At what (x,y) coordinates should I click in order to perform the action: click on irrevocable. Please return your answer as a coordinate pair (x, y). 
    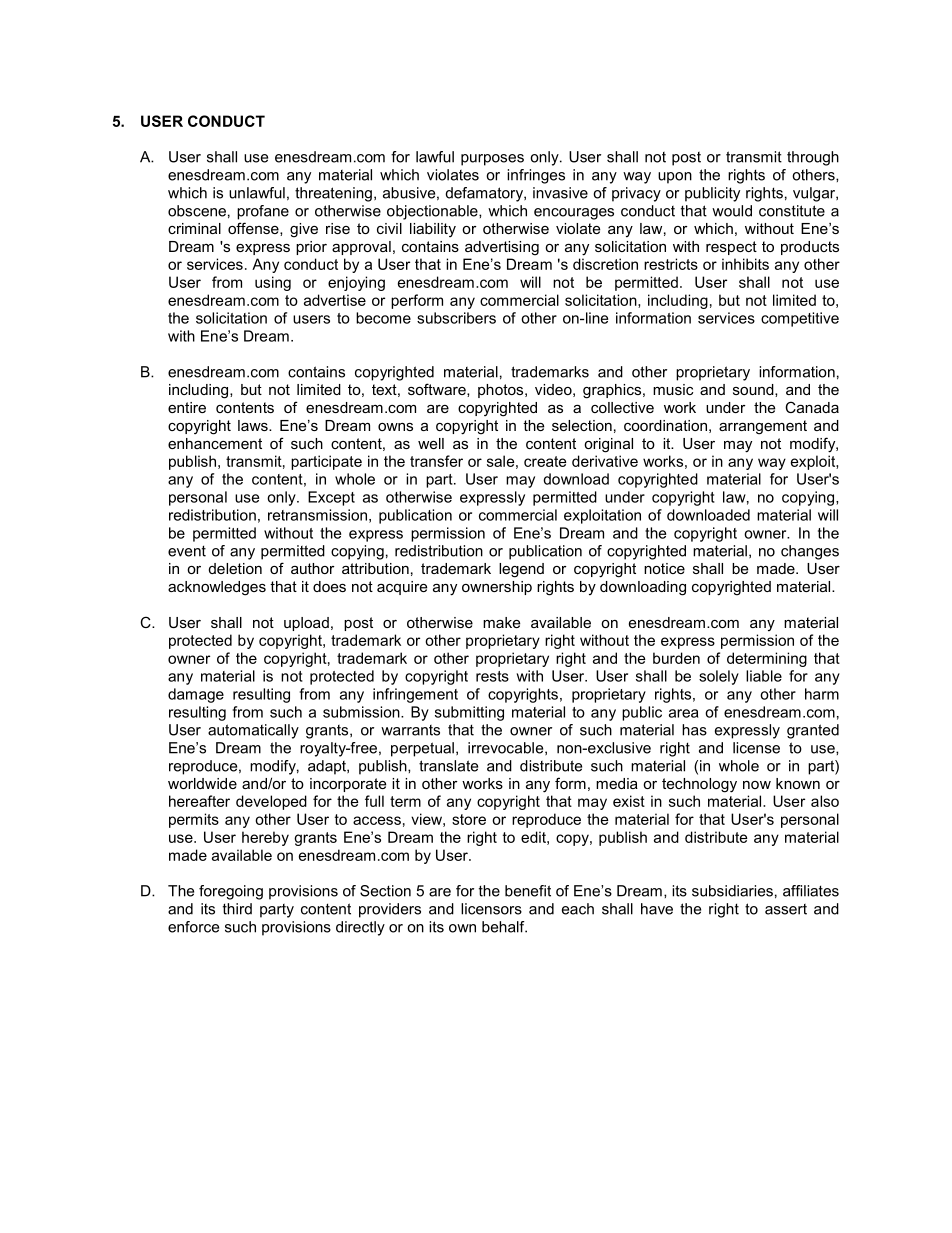
    Looking at the image, I should click on (507, 748).
